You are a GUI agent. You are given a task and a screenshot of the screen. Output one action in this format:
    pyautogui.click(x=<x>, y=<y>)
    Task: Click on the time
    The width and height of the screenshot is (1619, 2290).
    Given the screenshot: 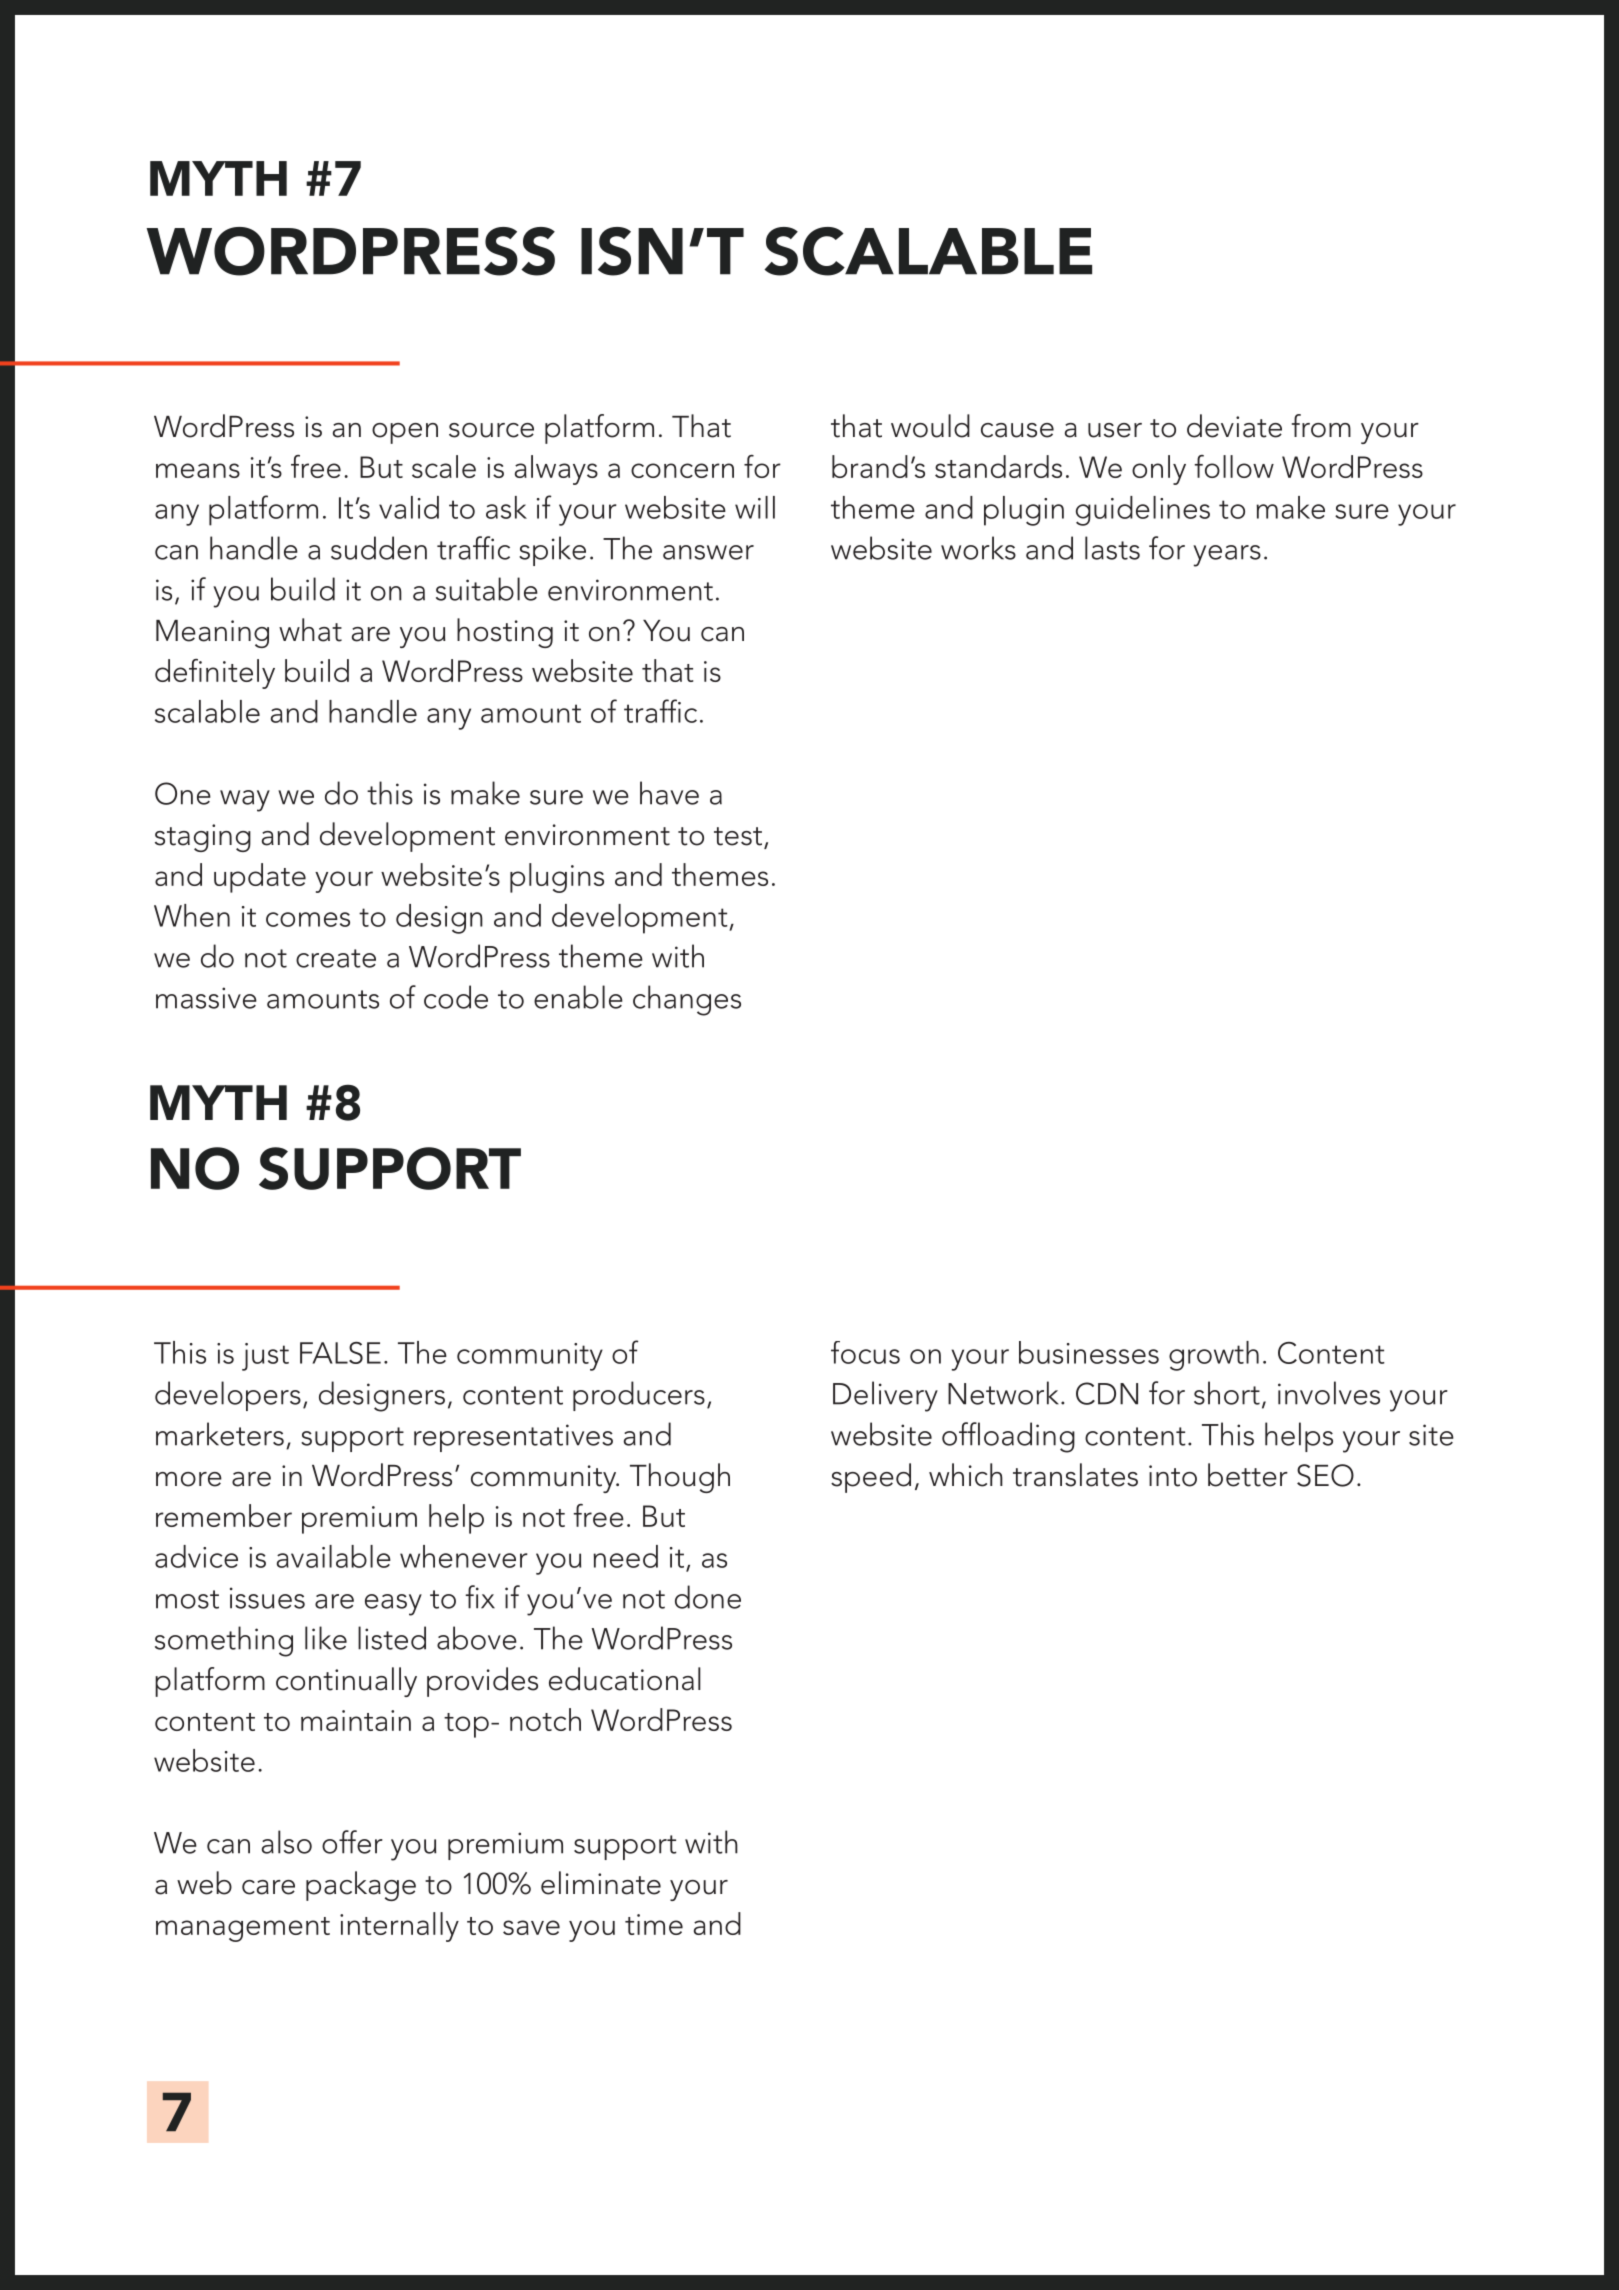 What is the action you would take?
    pyautogui.click(x=654, y=1924)
